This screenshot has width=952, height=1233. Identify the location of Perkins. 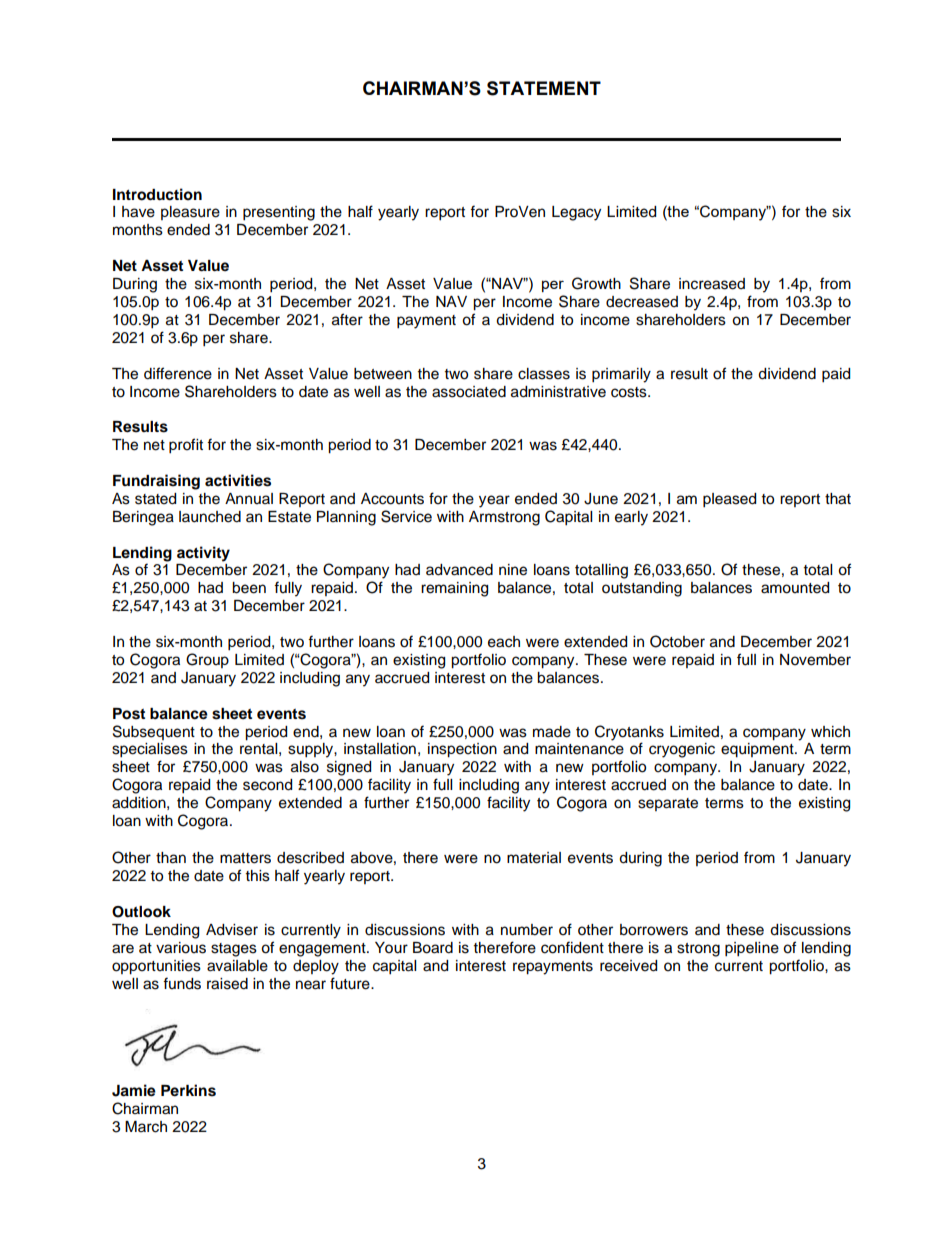
(188, 1090).
